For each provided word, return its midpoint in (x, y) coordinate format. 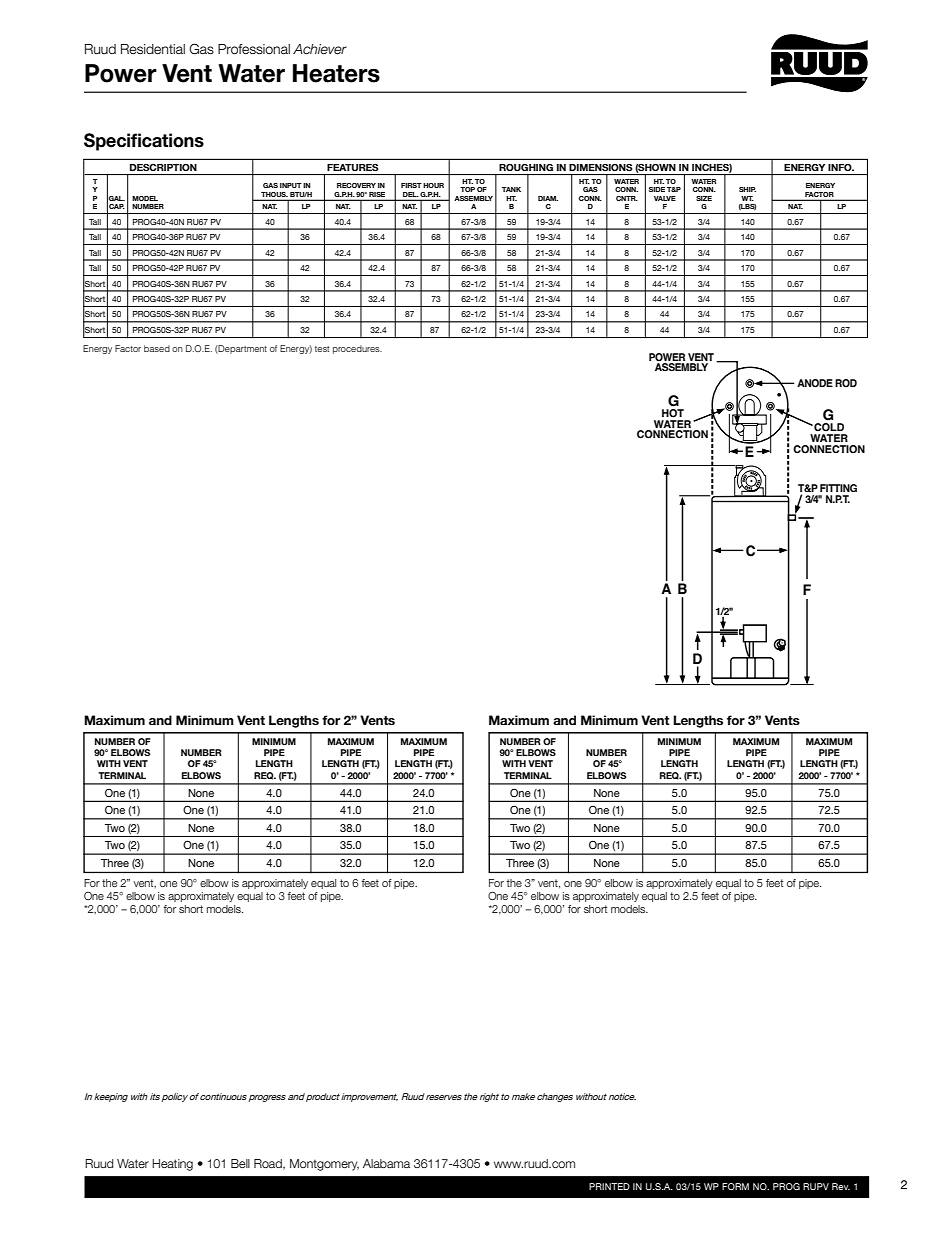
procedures (357, 349)
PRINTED (609, 1186)
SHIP (747, 189)
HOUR (433, 185)
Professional (254, 49)
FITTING (838, 488)
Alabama (386, 1163)
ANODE (815, 383)
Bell (240, 1163)
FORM (735, 1186)
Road (269, 1164)
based (157, 348)
